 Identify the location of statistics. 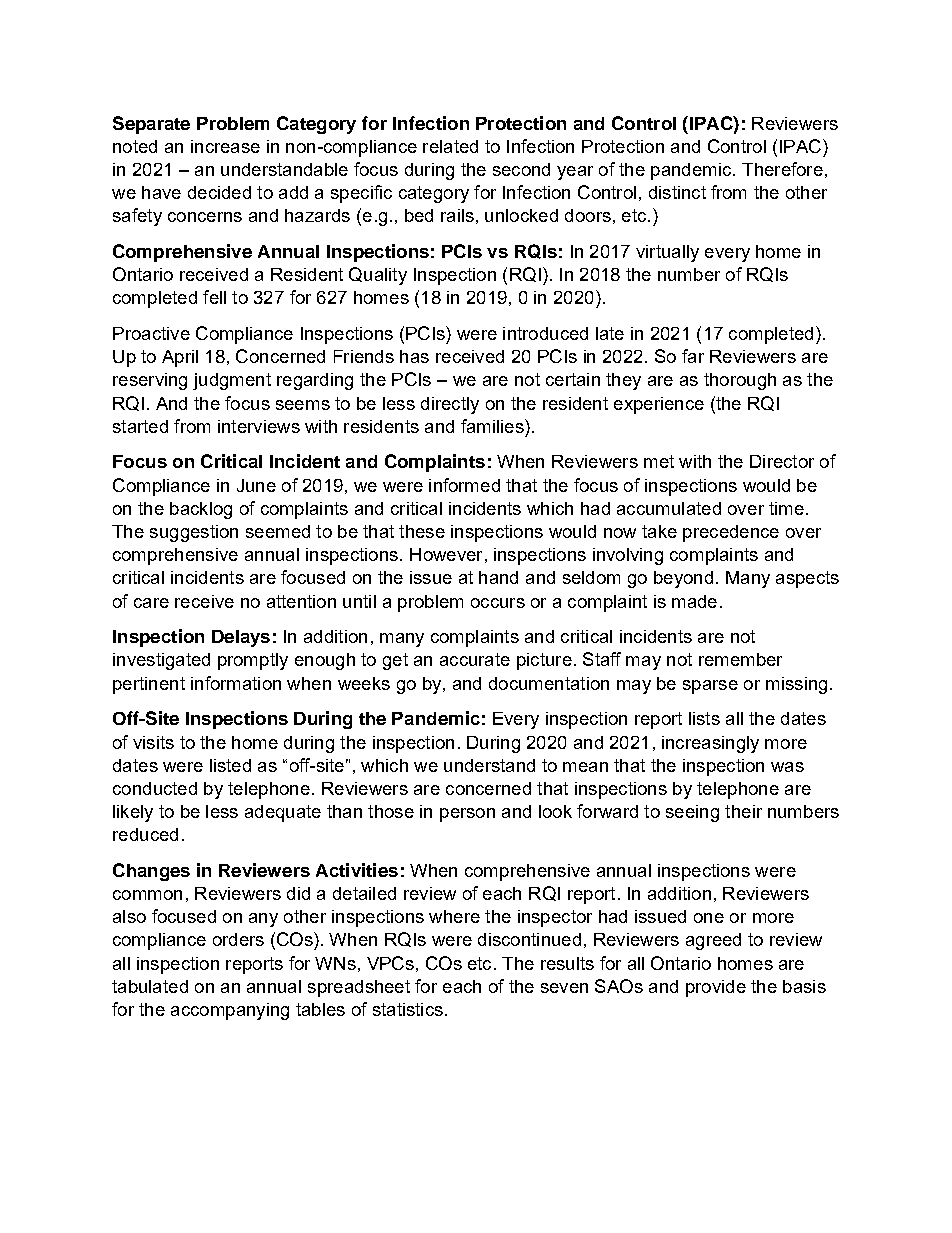
(408, 1009).
